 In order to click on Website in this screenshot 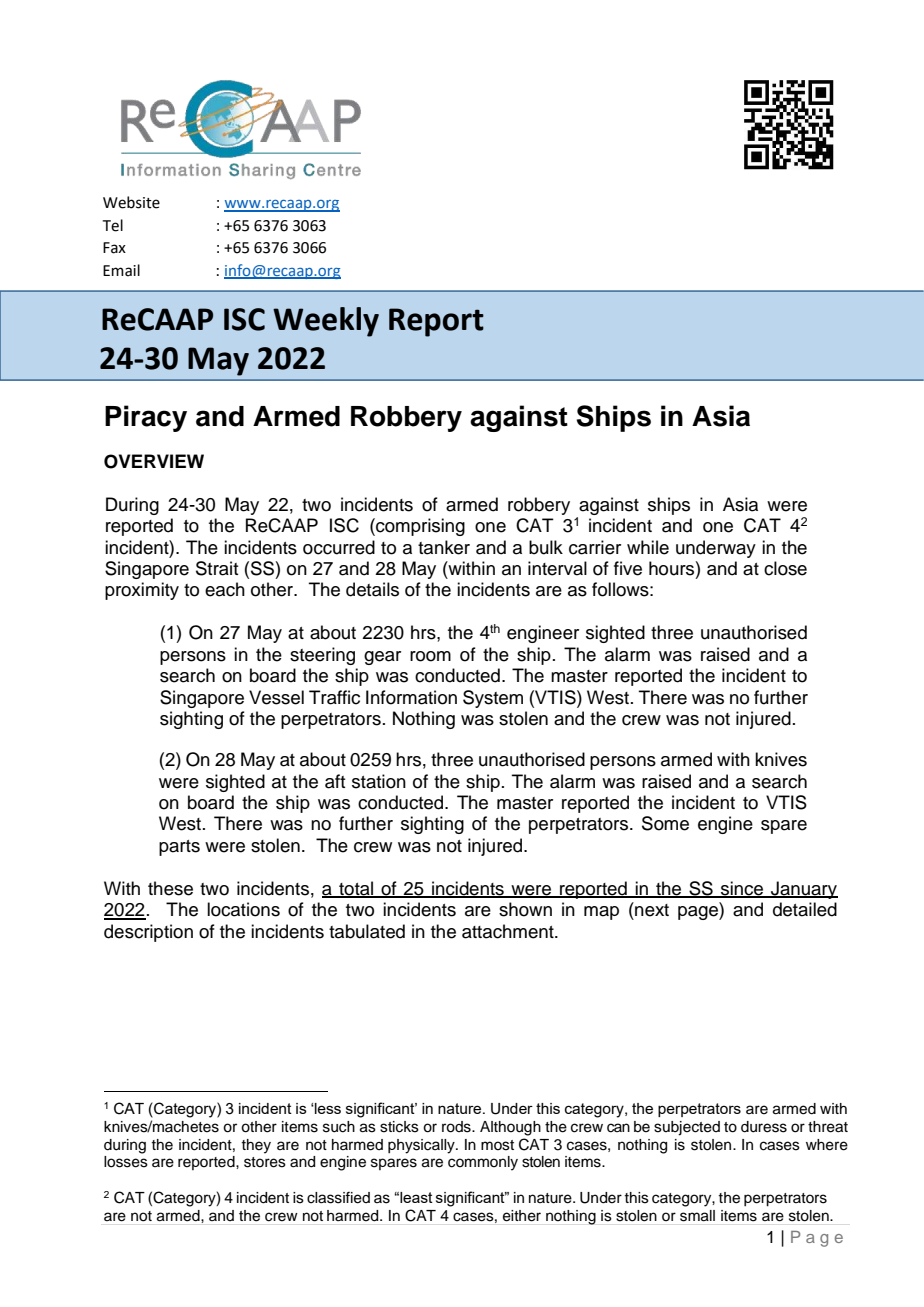, I will do `click(131, 202)`.
